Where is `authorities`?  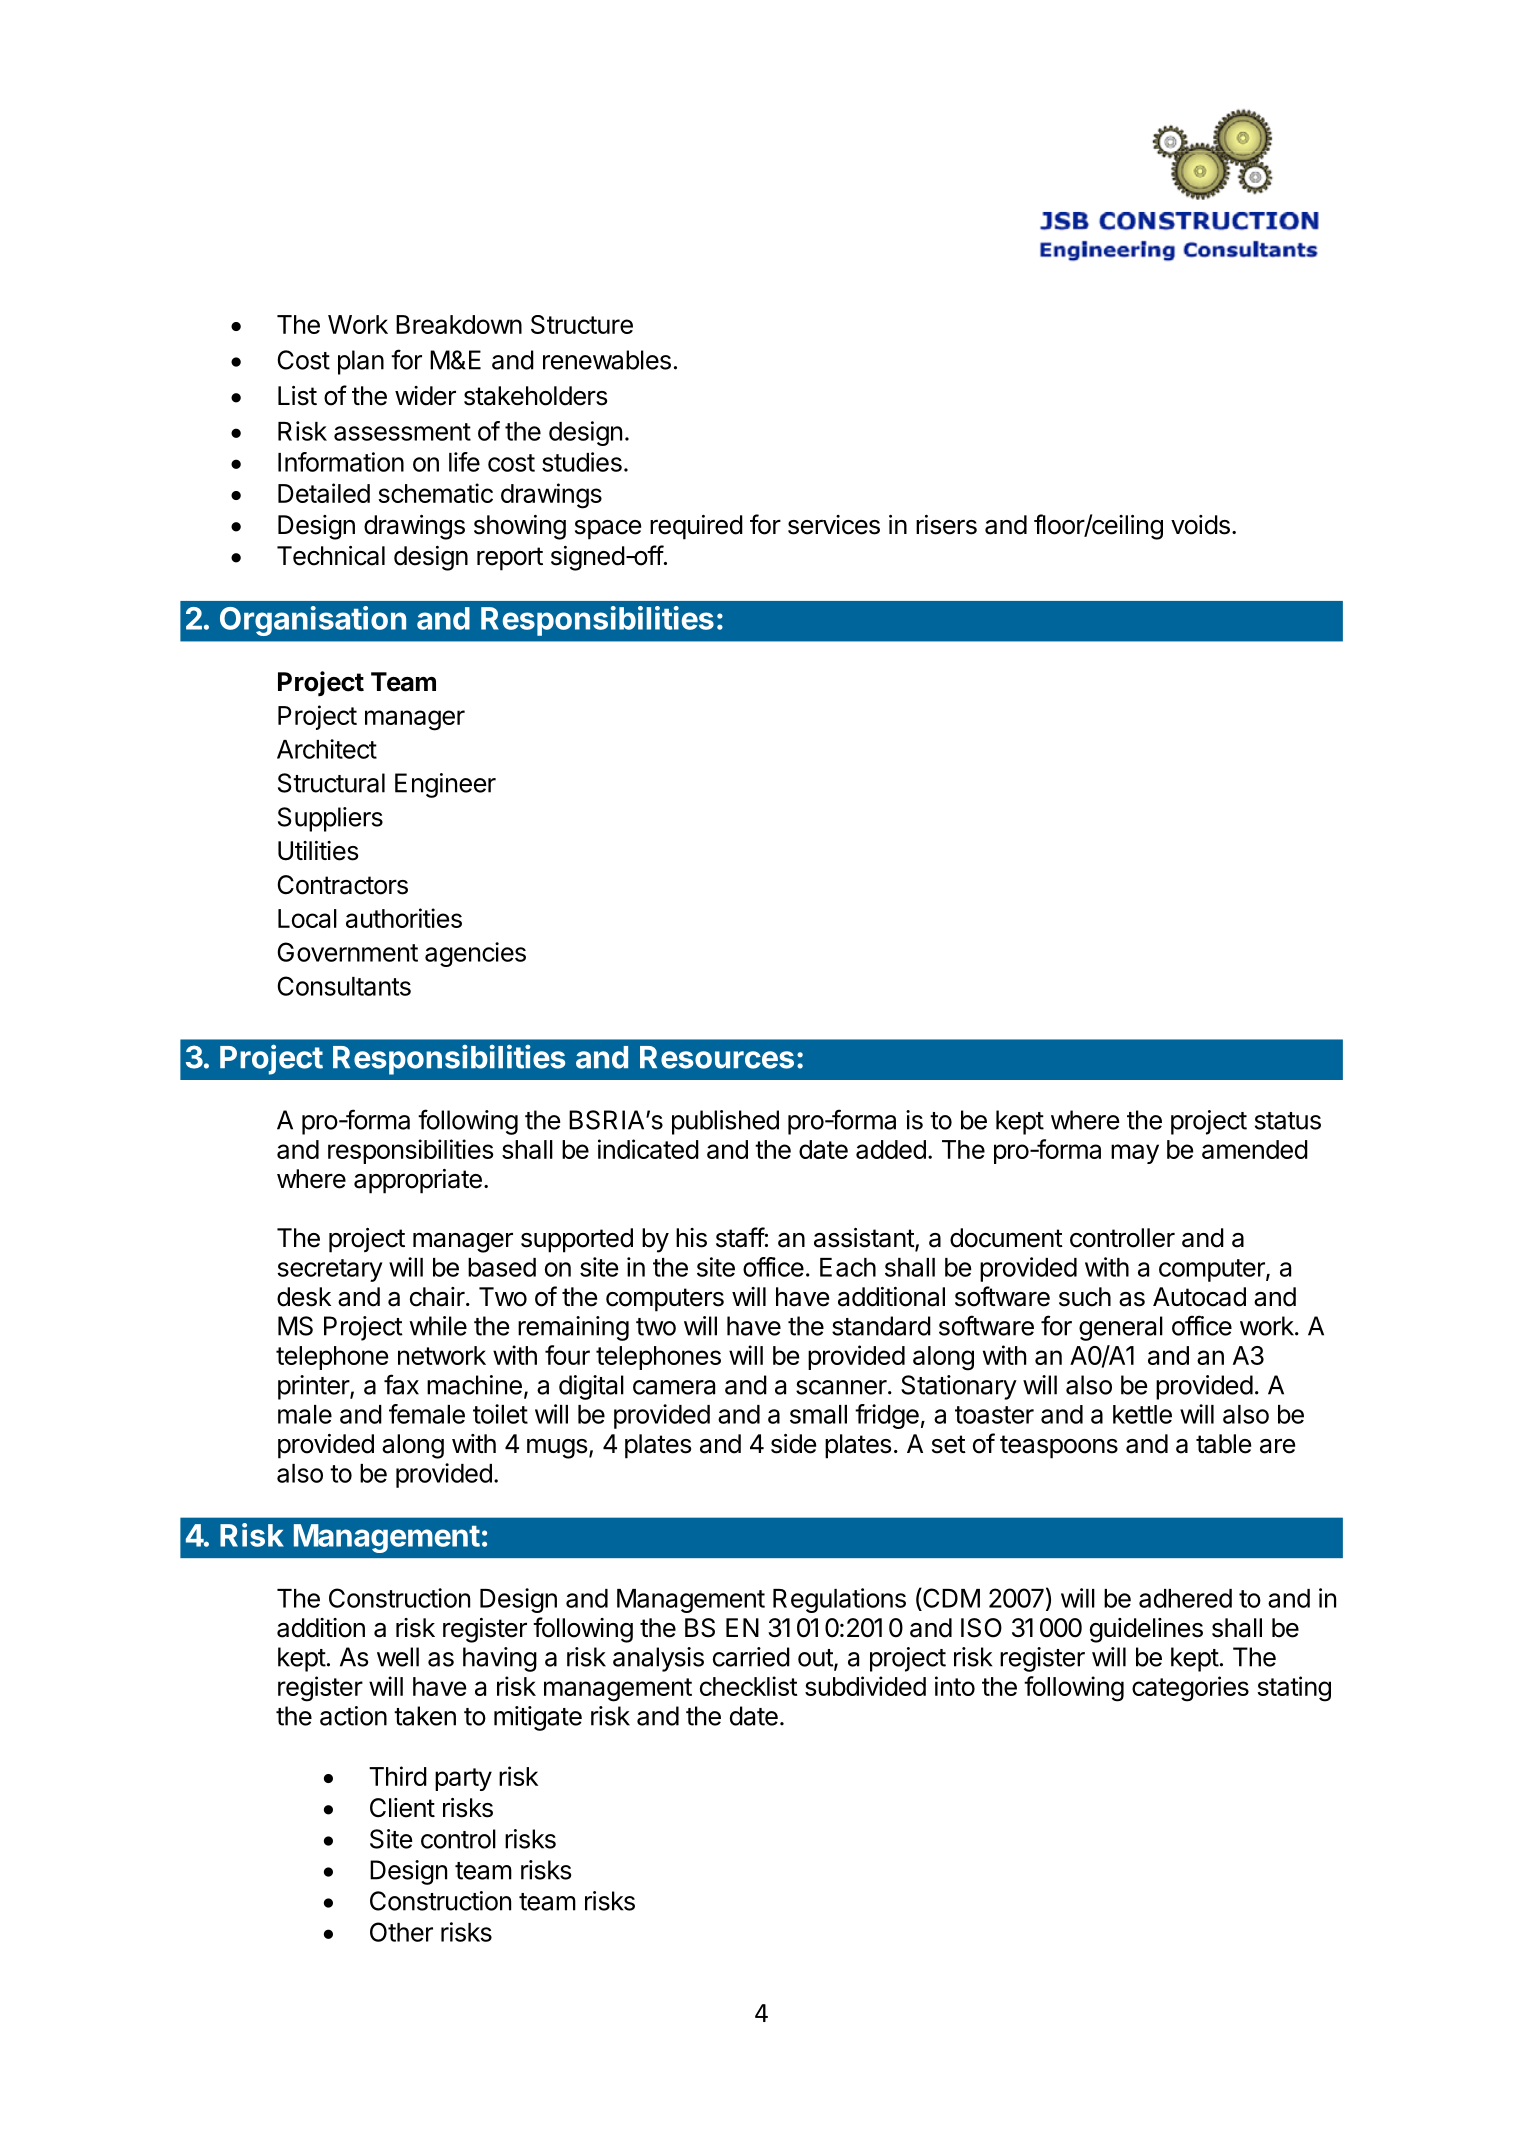
authorities is located at coordinates (404, 918).
